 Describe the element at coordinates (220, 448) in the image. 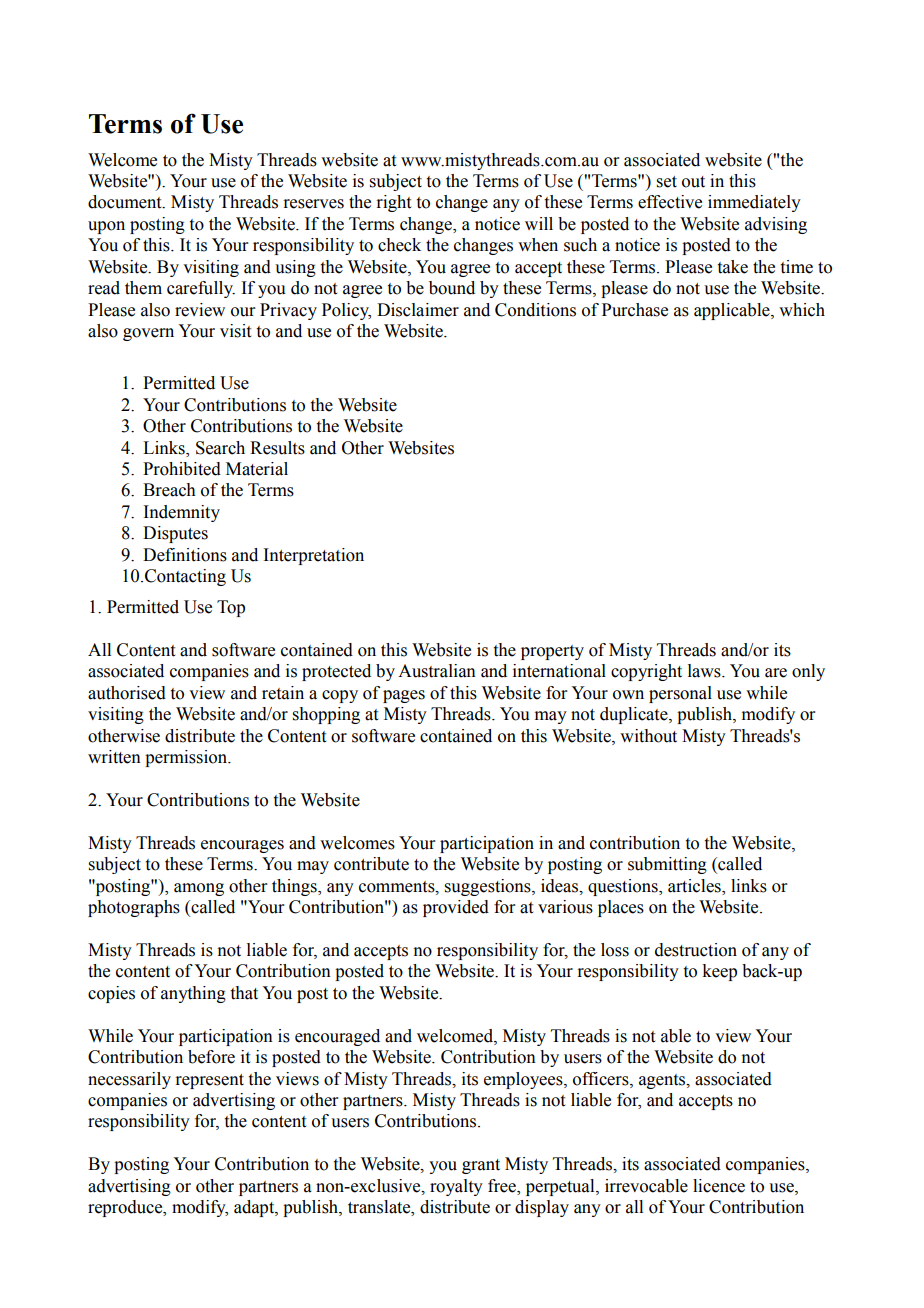

I see `Search` at that location.
